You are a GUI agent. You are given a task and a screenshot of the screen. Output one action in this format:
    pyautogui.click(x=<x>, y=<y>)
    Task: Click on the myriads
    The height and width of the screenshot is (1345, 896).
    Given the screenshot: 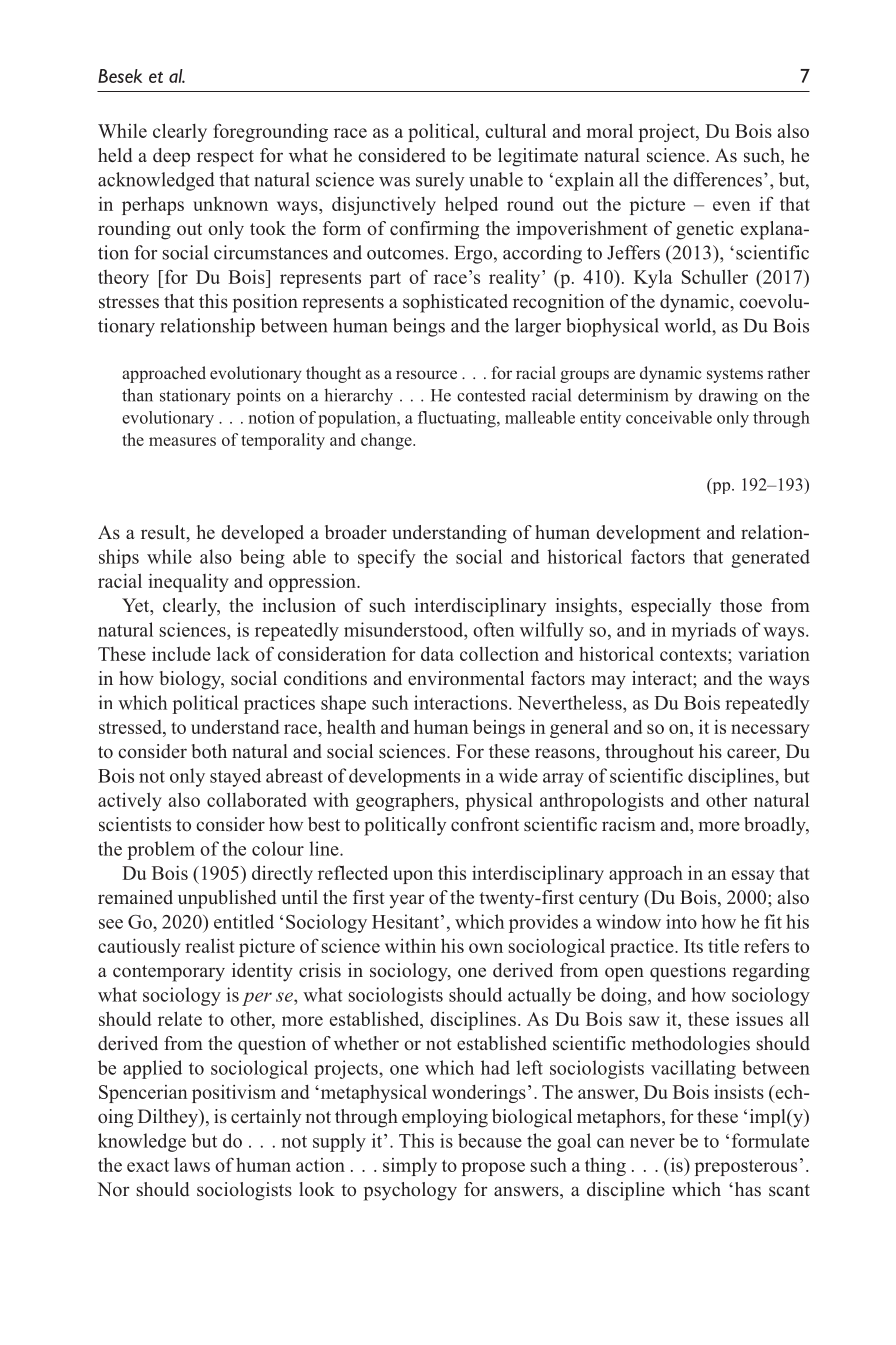 What is the action you would take?
    pyautogui.click(x=703, y=631)
